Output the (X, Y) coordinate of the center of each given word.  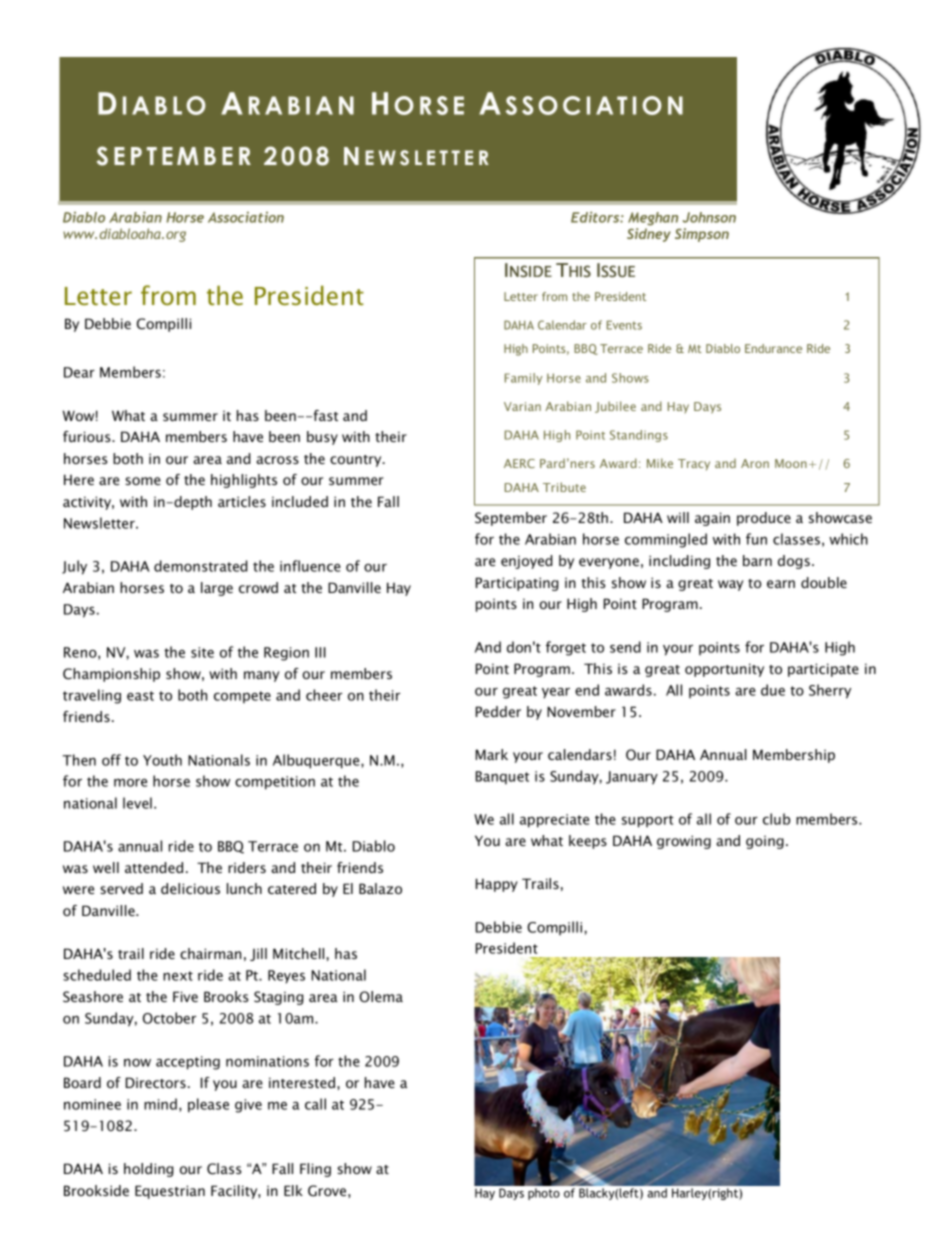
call (315, 1104)
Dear (79, 372)
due (773, 690)
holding (149, 1170)
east (140, 696)
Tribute (564, 487)
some (143, 481)
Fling (315, 1170)
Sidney (649, 235)
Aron (755, 463)
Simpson (702, 235)
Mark (492, 754)
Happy (497, 885)
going (765, 842)
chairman (210, 953)
